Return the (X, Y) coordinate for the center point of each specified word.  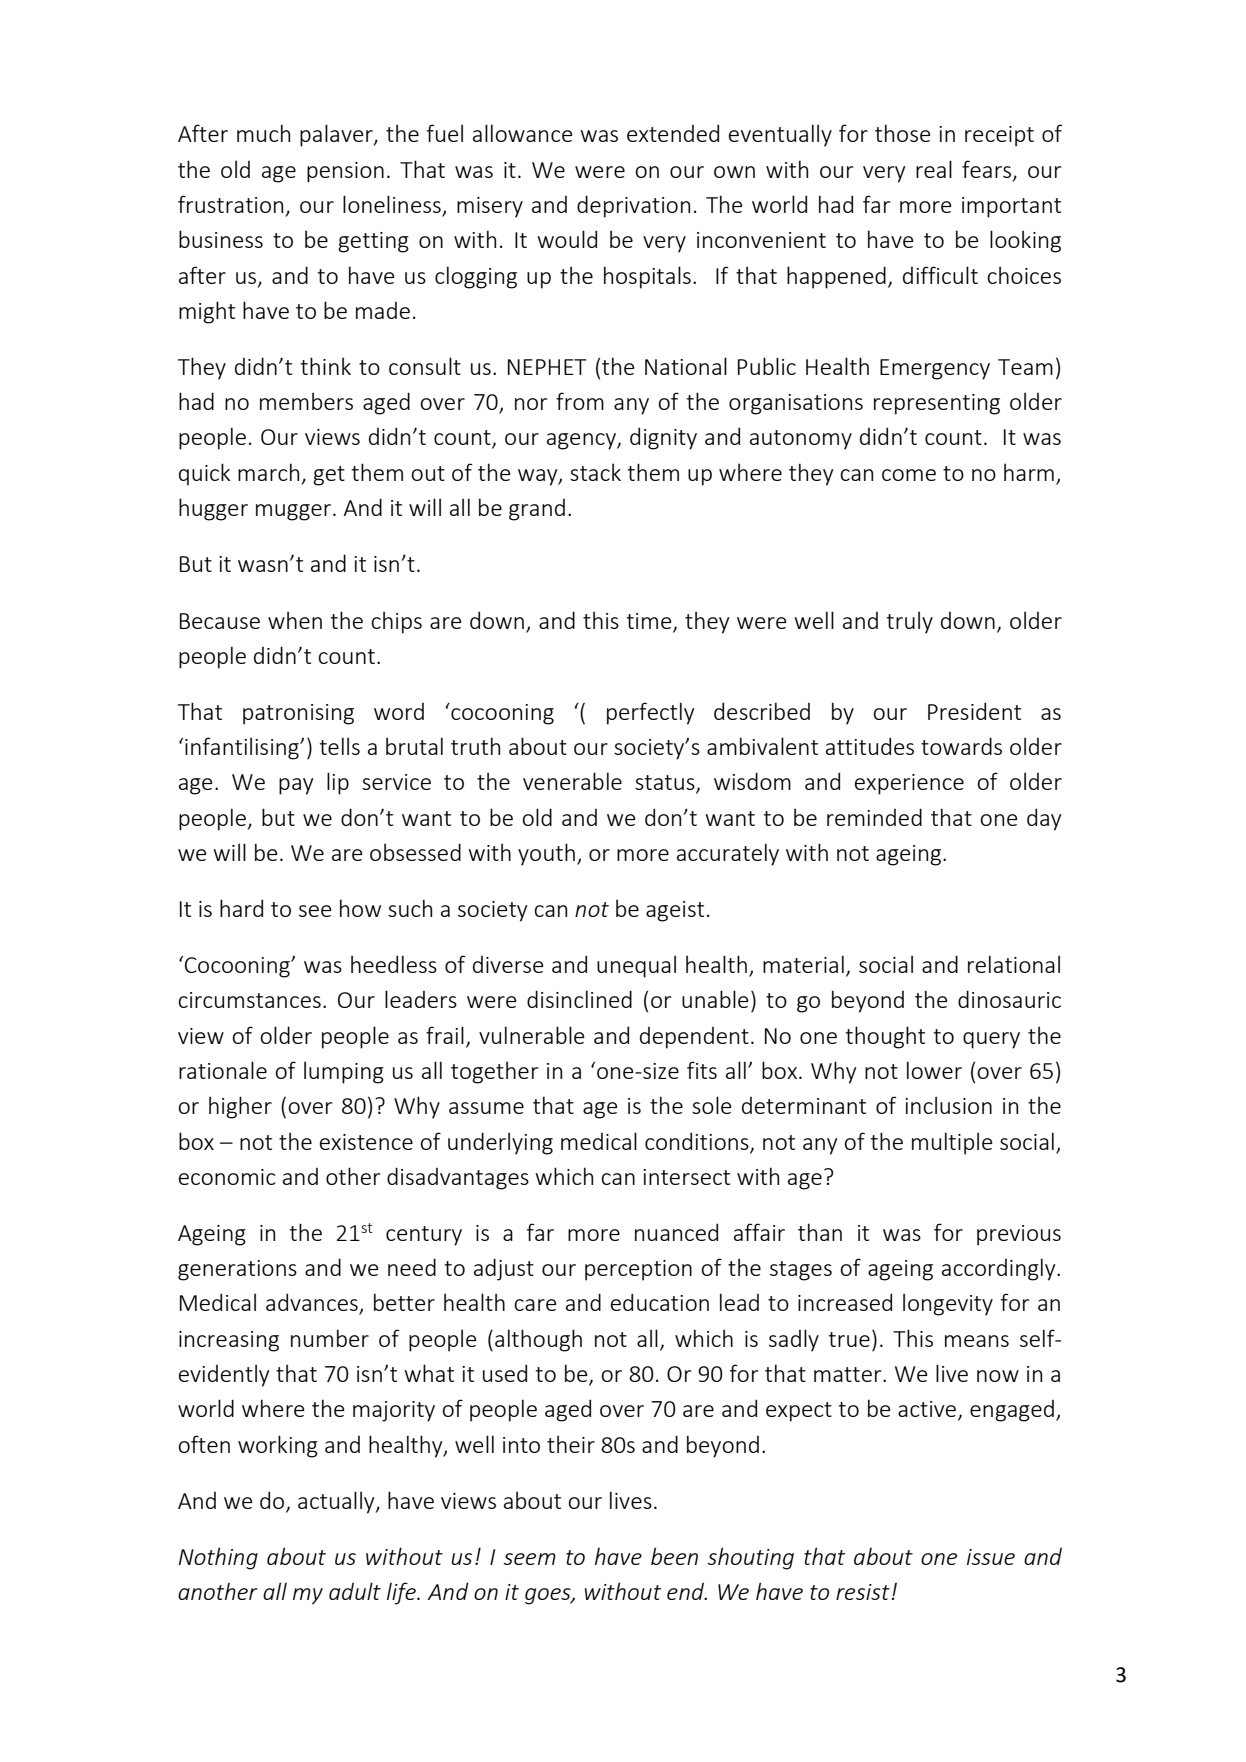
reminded (874, 817)
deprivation (633, 206)
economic (227, 1177)
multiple (952, 1143)
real (934, 169)
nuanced (676, 1232)
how (360, 908)
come (909, 475)
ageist (675, 911)
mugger (295, 512)
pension (345, 172)
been (674, 1556)
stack (595, 472)
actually (337, 1502)
